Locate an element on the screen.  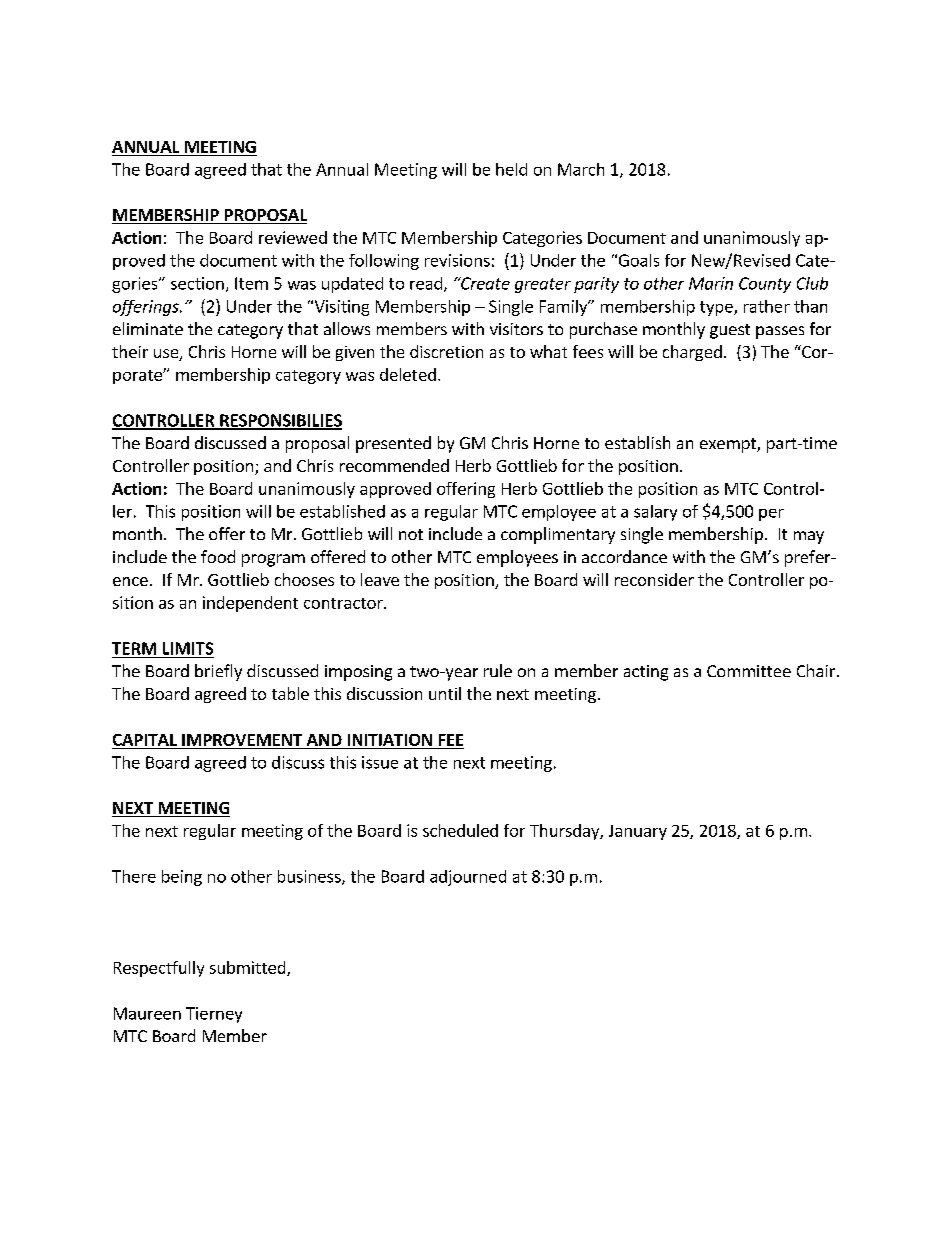
submitted is located at coordinates (249, 968).
